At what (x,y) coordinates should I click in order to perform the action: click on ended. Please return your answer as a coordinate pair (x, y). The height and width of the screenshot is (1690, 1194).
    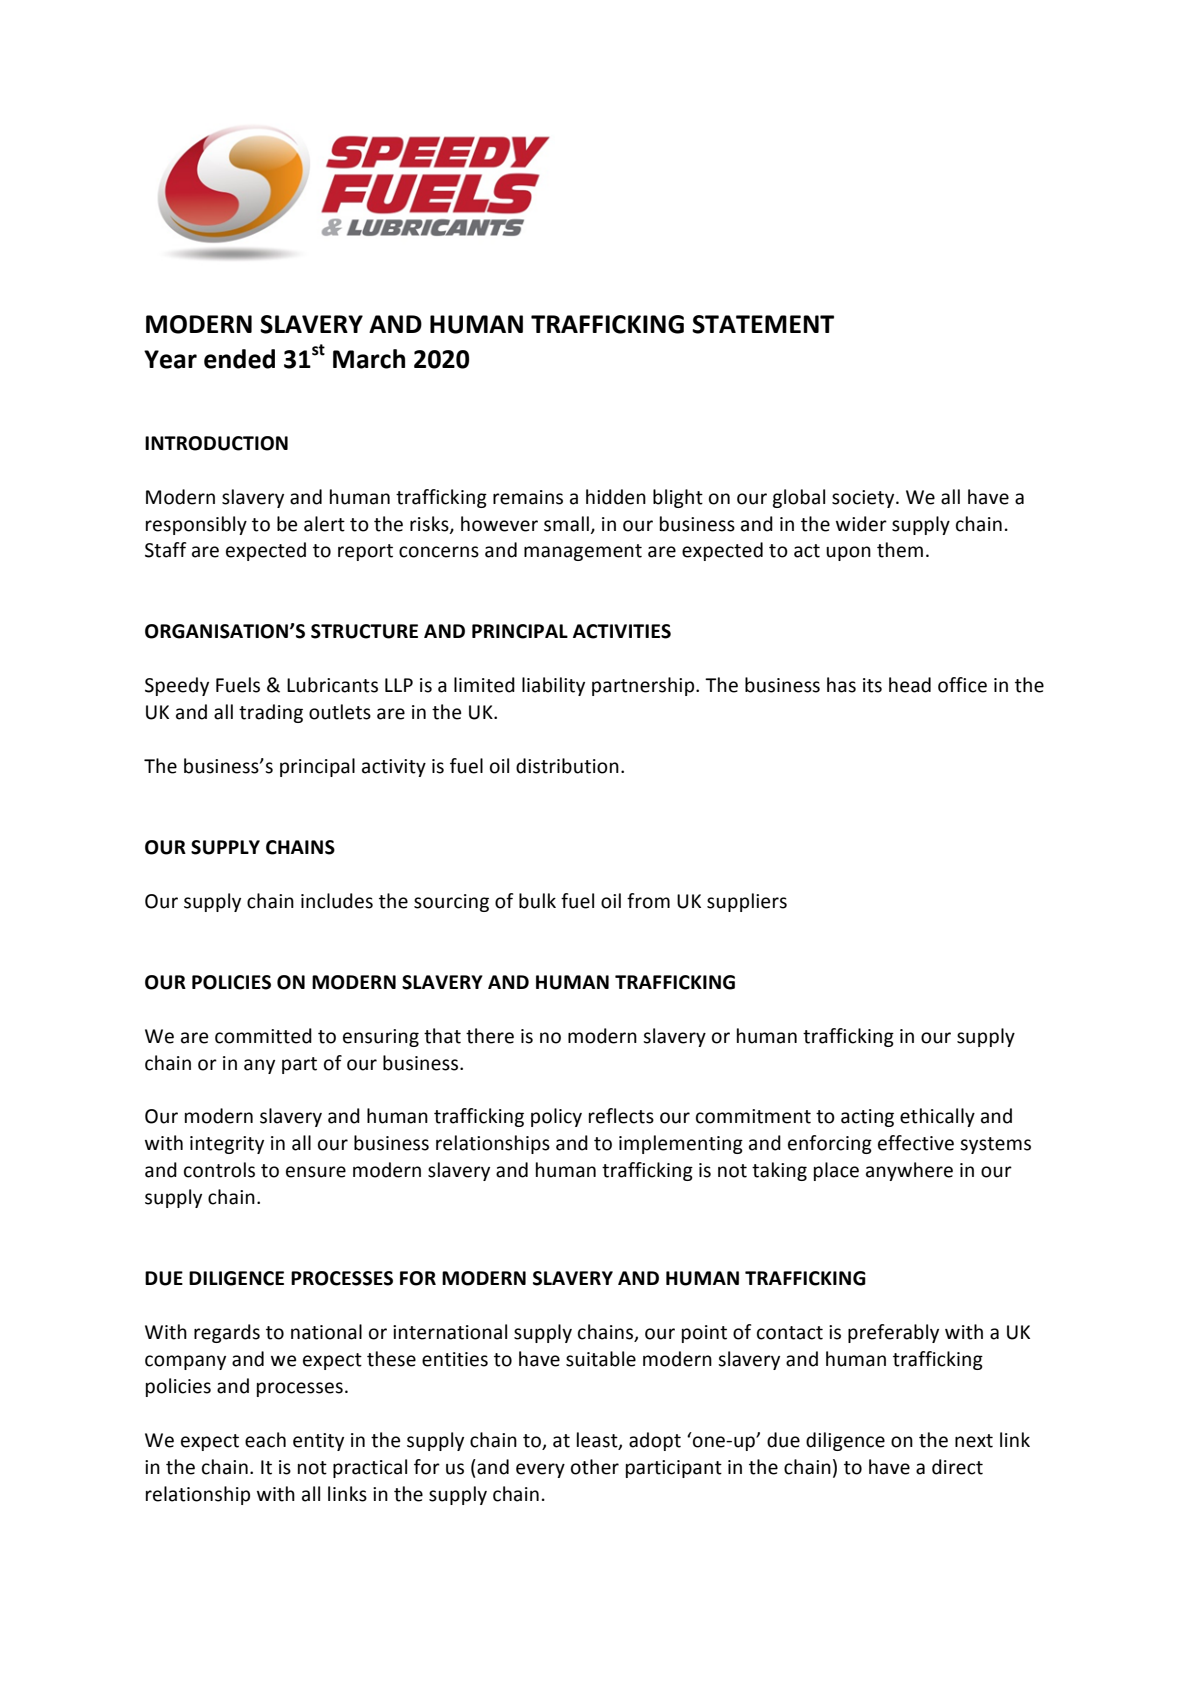
    Looking at the image, I should click on (239, 359).
